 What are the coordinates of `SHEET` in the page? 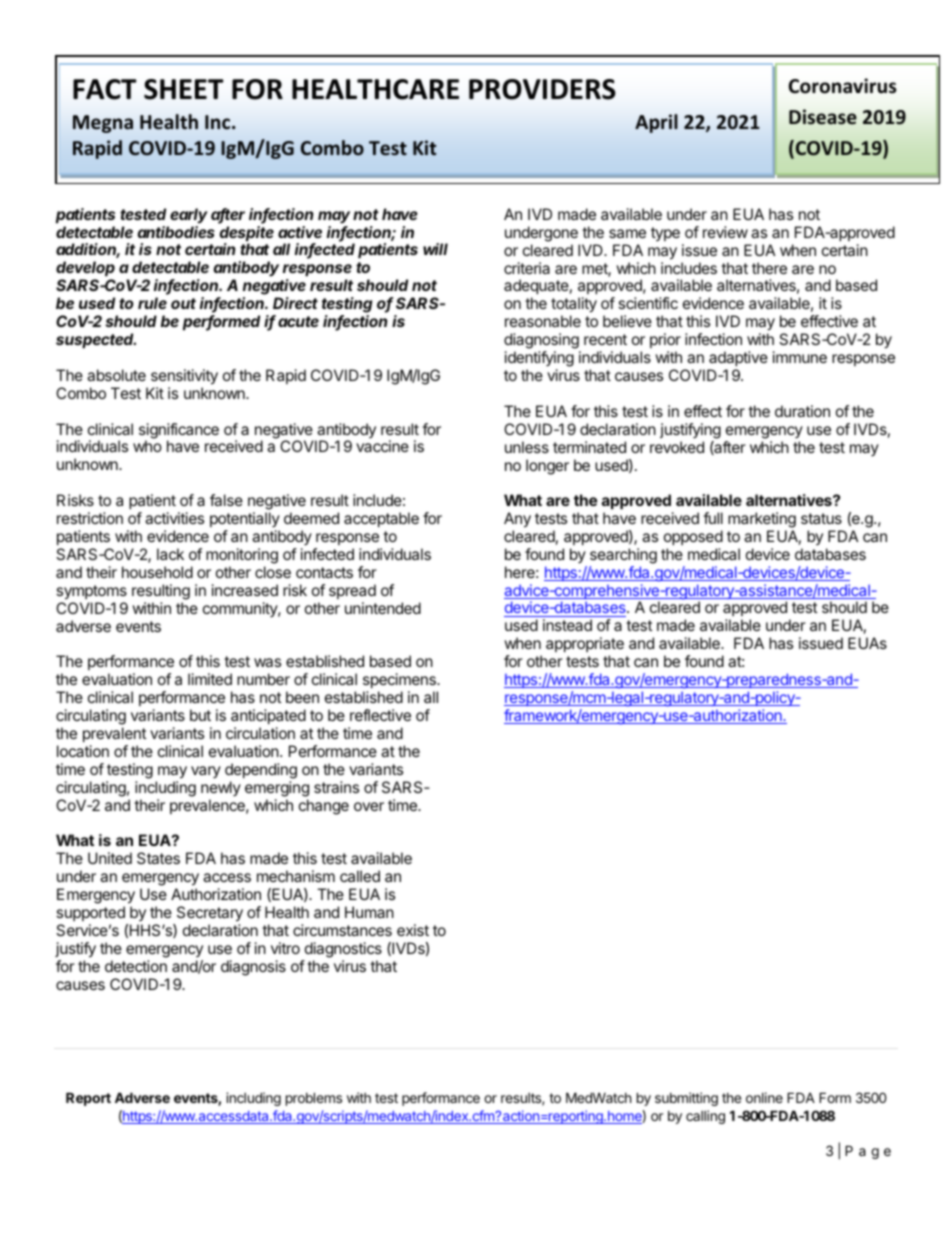 It's located at (183, 89).
